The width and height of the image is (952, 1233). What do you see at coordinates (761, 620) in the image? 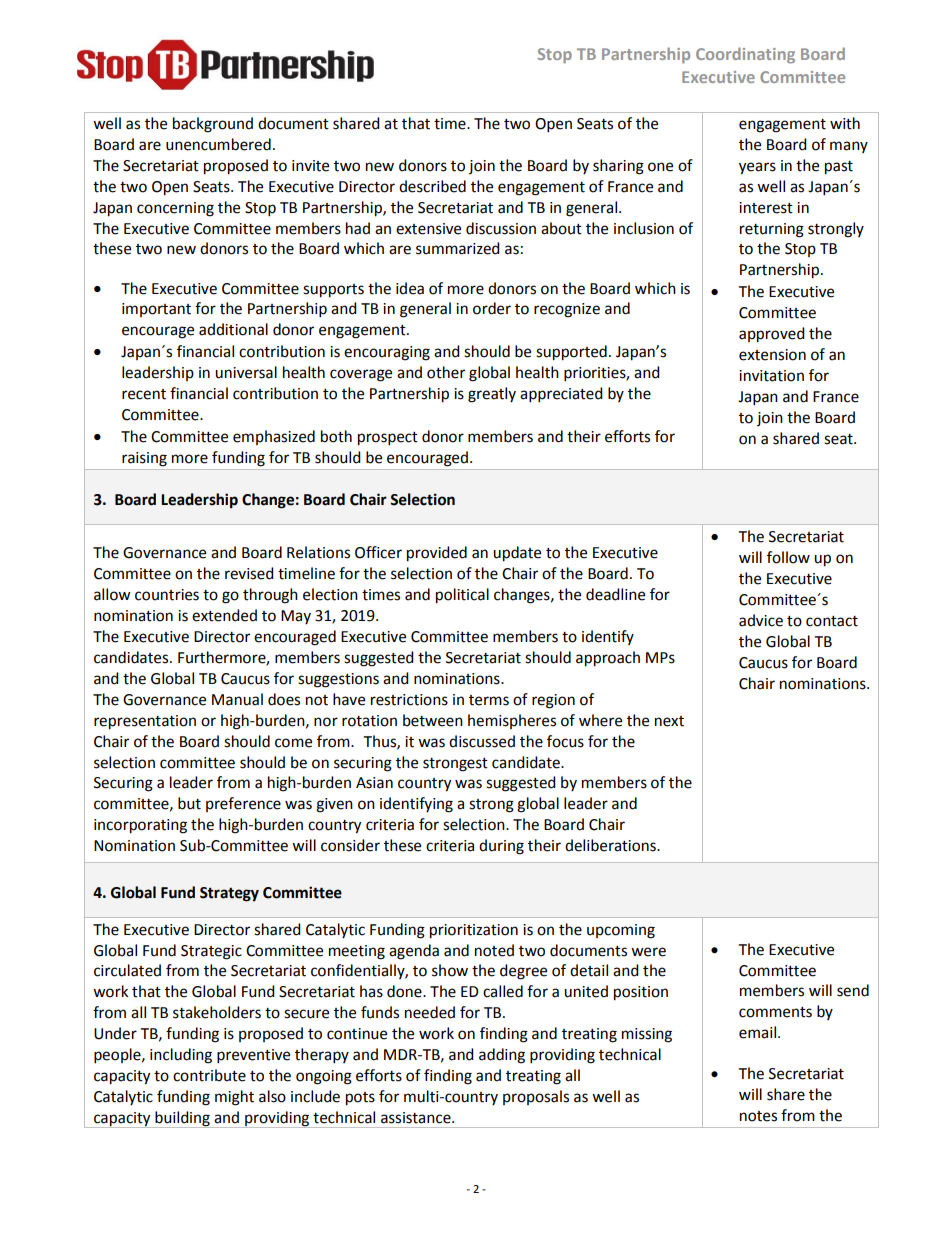
I see `advice` at bounding box center [761, 620].
